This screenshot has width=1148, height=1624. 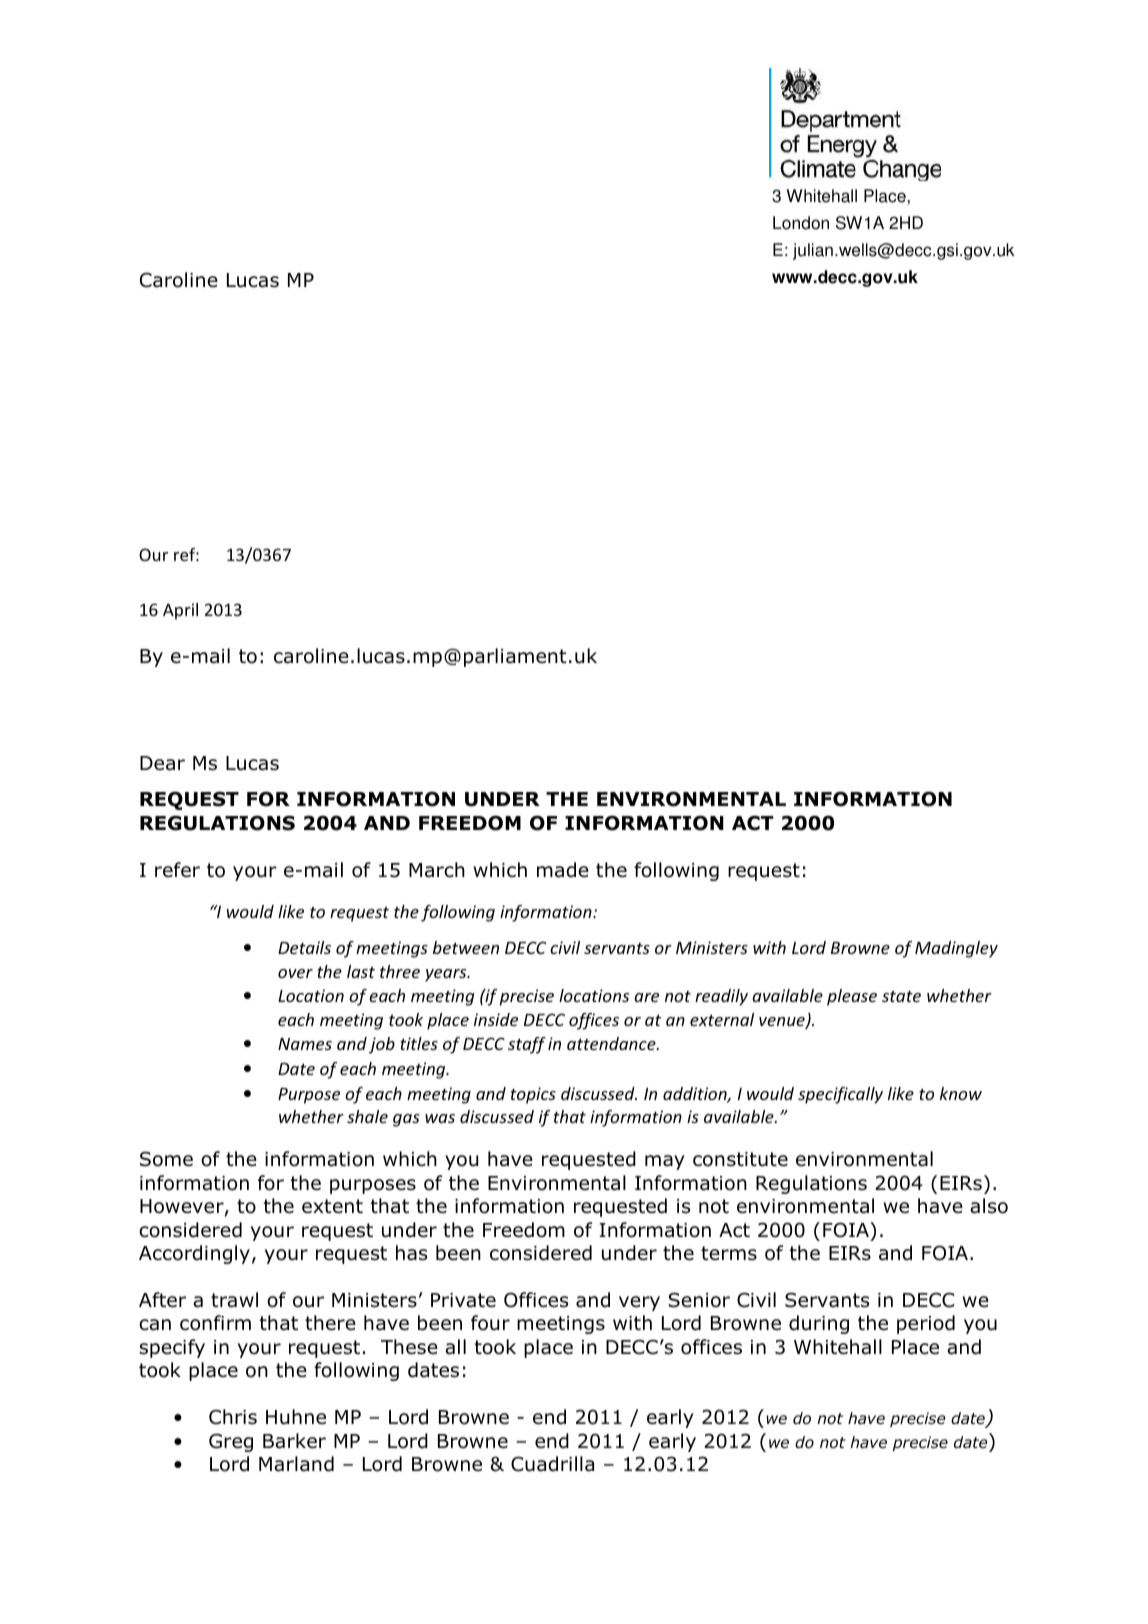 I want to click on specifically, so click(x=840, y=1095).
